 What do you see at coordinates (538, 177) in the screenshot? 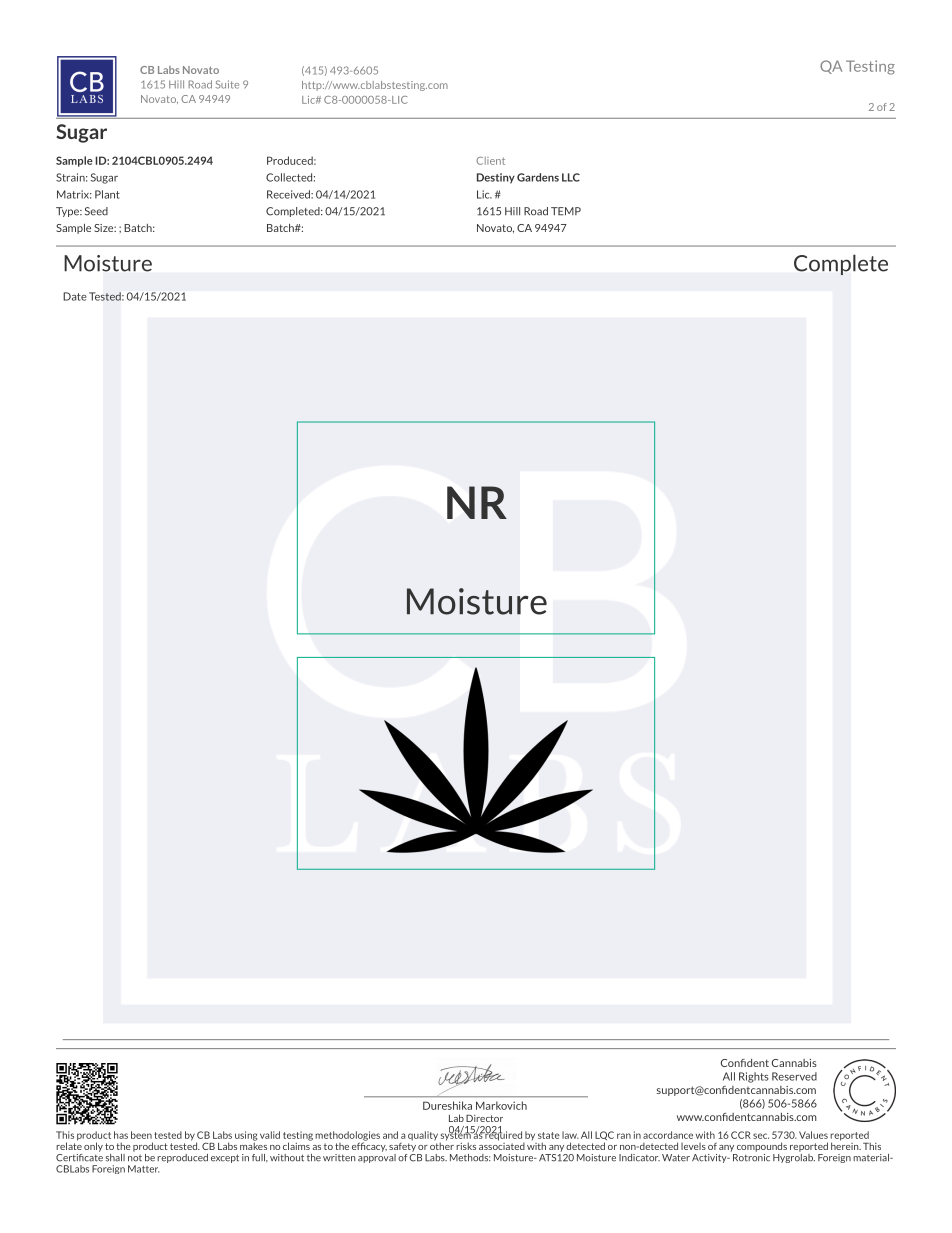
I see `Gardens` at bounding box center [538, 177].
